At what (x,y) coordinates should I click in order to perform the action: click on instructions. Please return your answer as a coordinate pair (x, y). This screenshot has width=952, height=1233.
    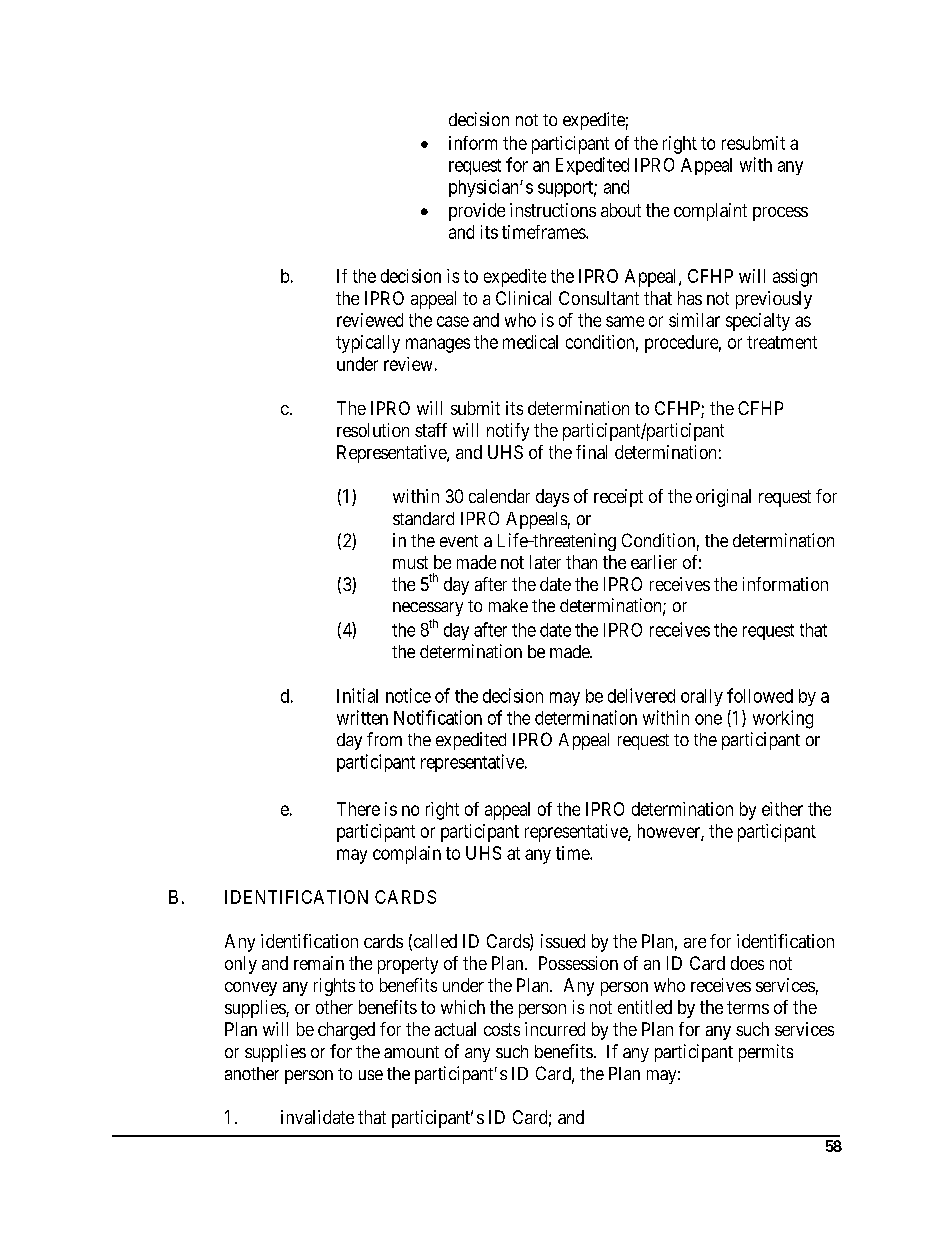
    Looking at the image, I should click on (553, 210).
